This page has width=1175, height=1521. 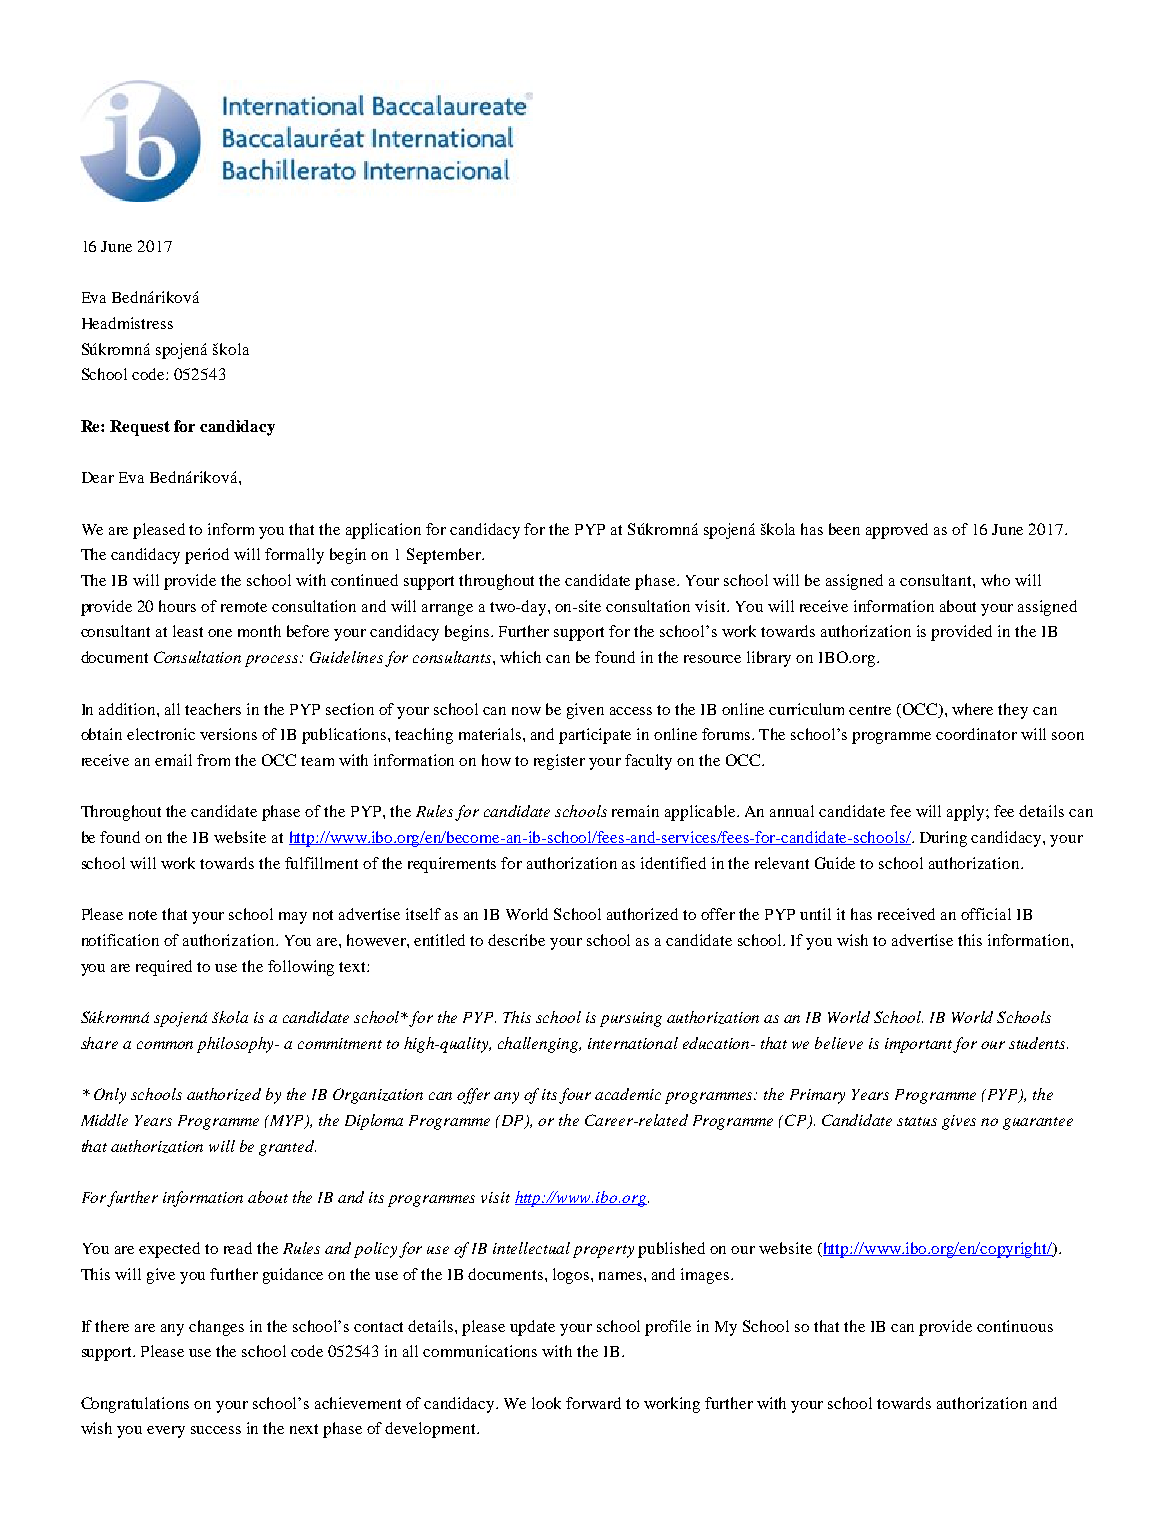 What do you see at coordinates (943, 839) in the page?
I see `During` at bounding box center [943, 839].
